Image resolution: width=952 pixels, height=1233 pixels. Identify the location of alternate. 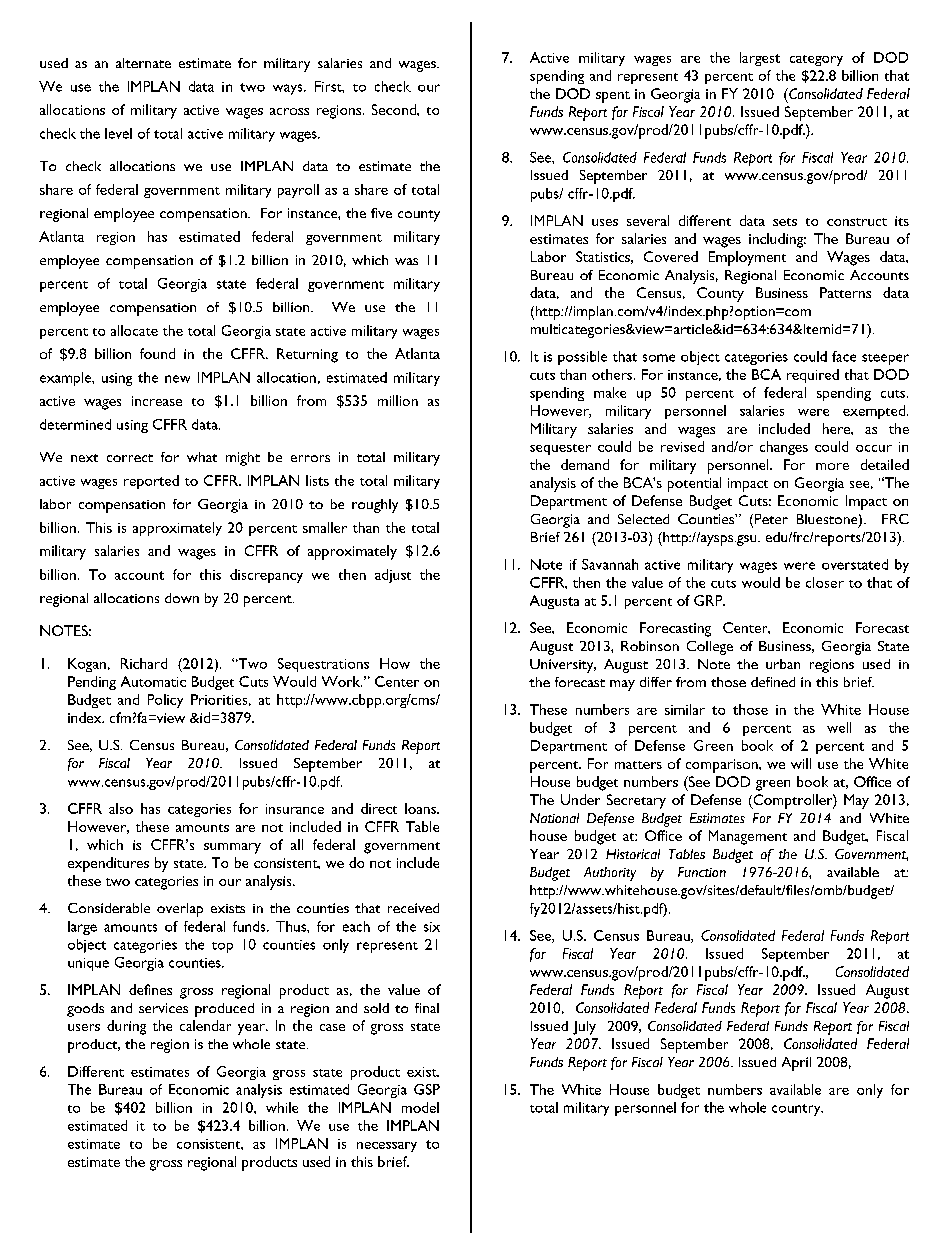
(143, 63).
